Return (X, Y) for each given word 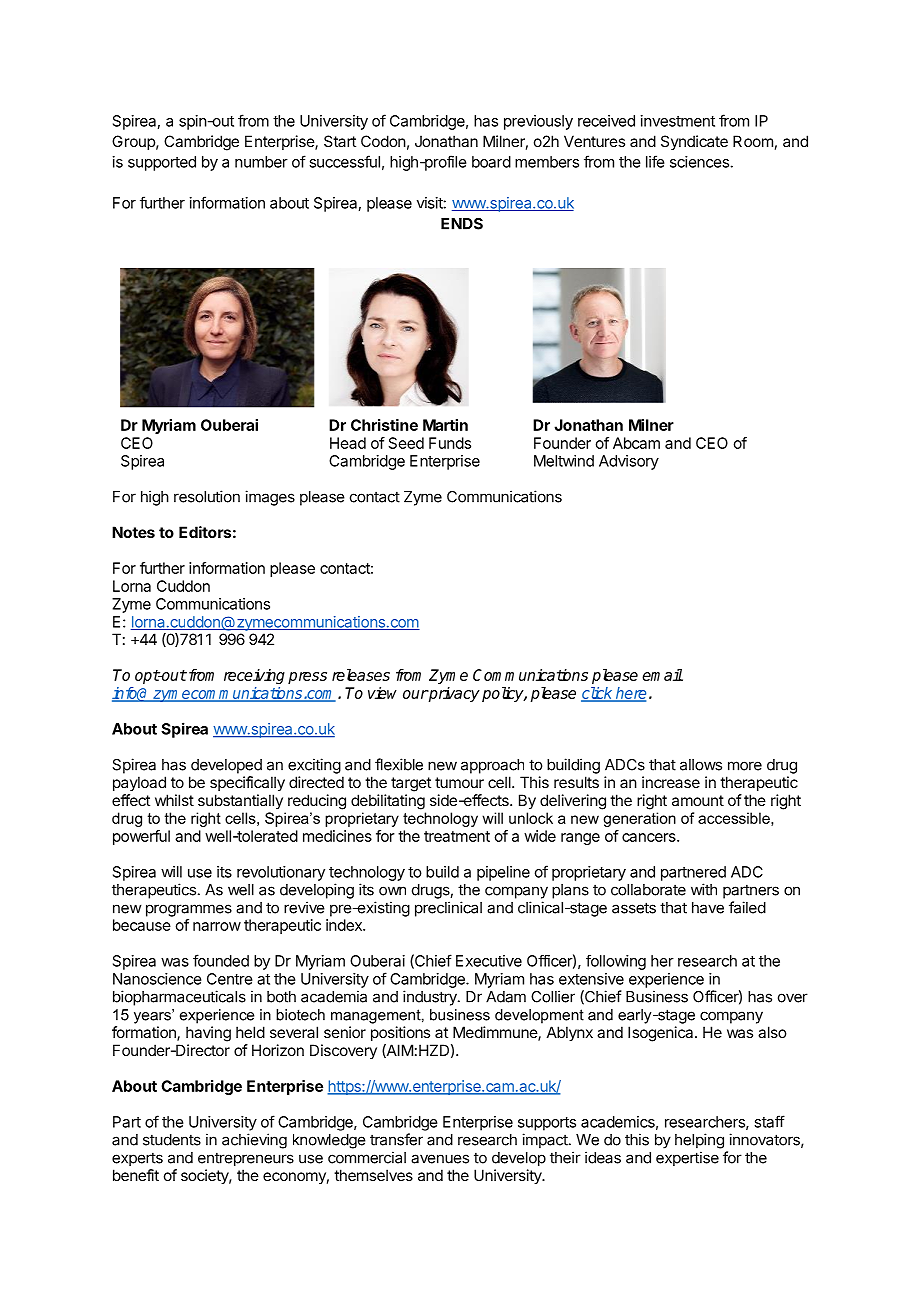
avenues (440, 1159)
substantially (240, 801)
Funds (450, 443)
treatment (457, 836)
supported (162, 163)
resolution (207, 496)
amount (698, 800)
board (491, 162)
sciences (699, 162)
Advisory (629, 462)
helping (699, 1141)
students (172, 1140)
